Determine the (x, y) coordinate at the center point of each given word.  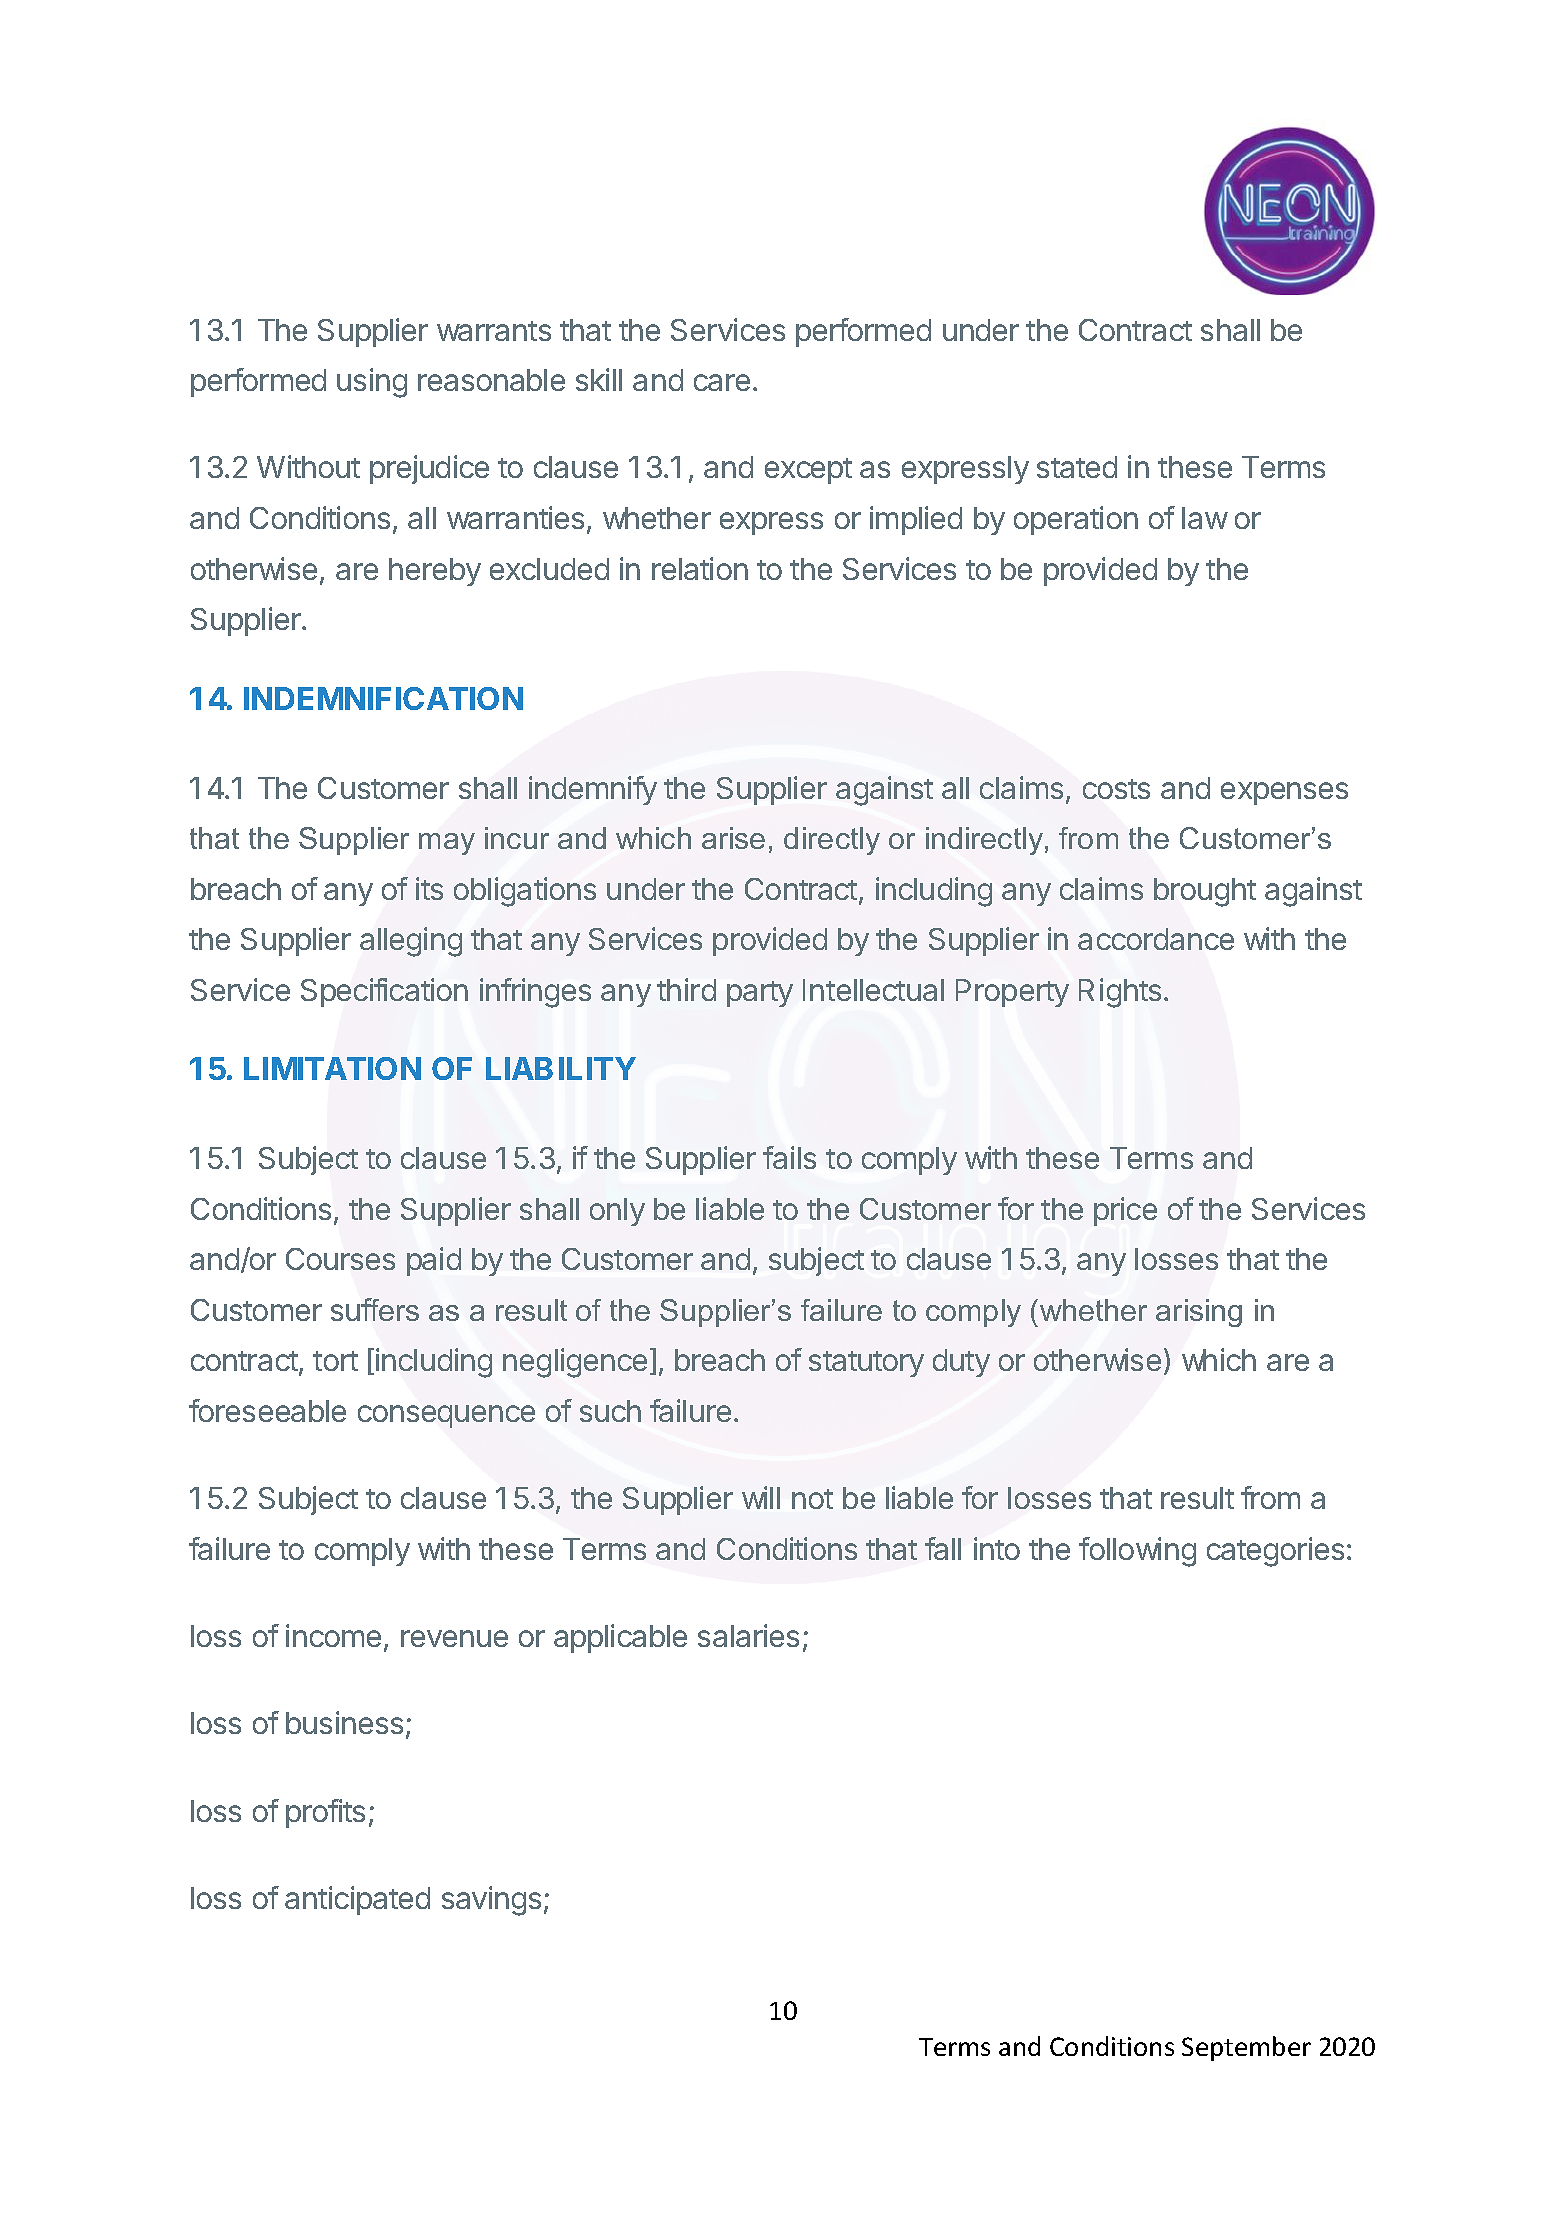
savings (491, 1901)
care (722, 382)
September (1246, 2048)
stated (1077, 467)
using (372, 383)
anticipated (357, 1900)
